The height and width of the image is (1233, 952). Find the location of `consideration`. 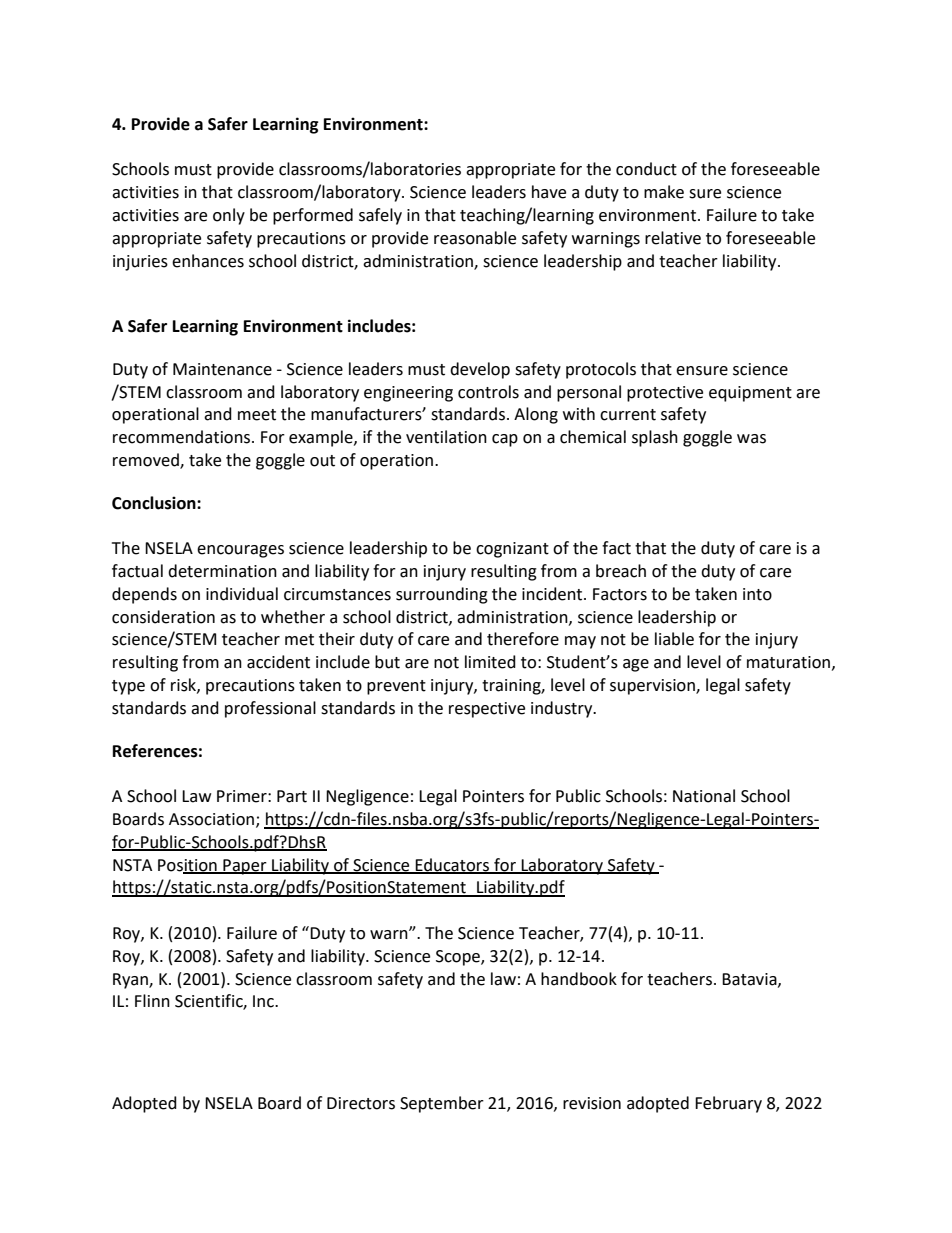

consideration is located at coordinates (163, 617).
